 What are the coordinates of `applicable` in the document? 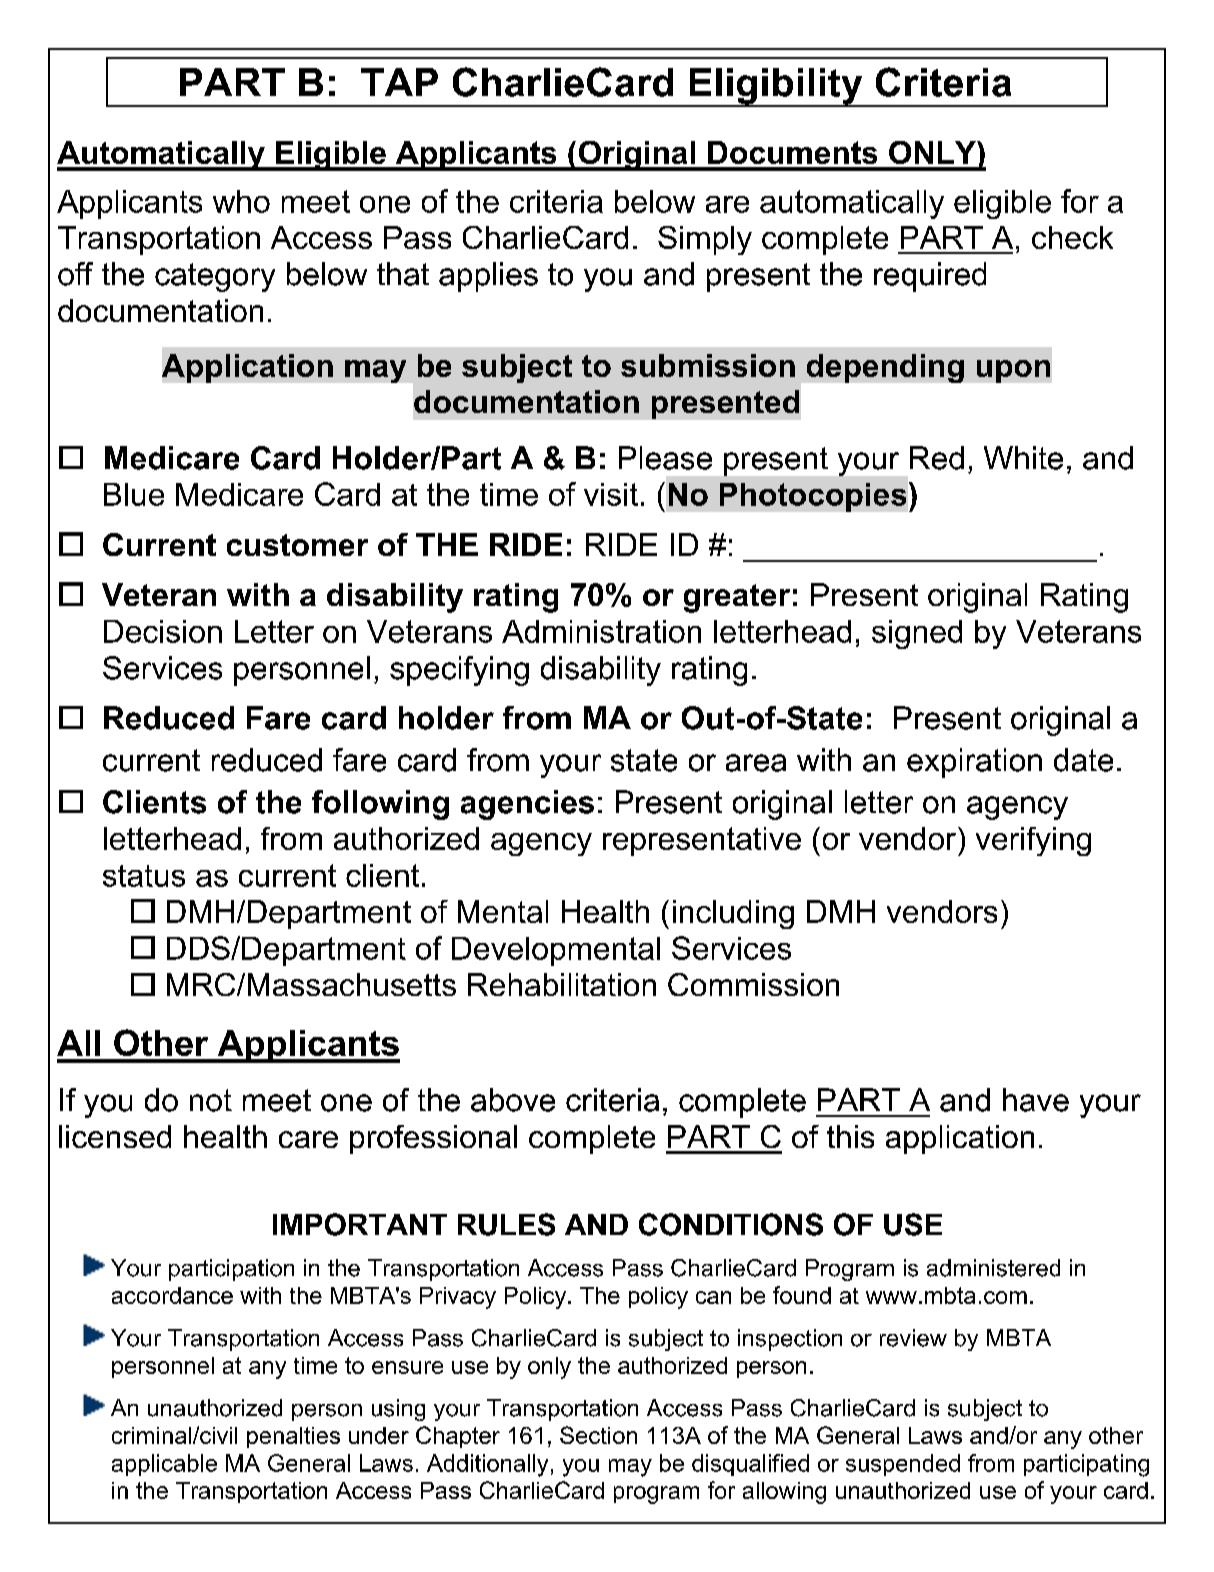 It's located at (164, 1465).
